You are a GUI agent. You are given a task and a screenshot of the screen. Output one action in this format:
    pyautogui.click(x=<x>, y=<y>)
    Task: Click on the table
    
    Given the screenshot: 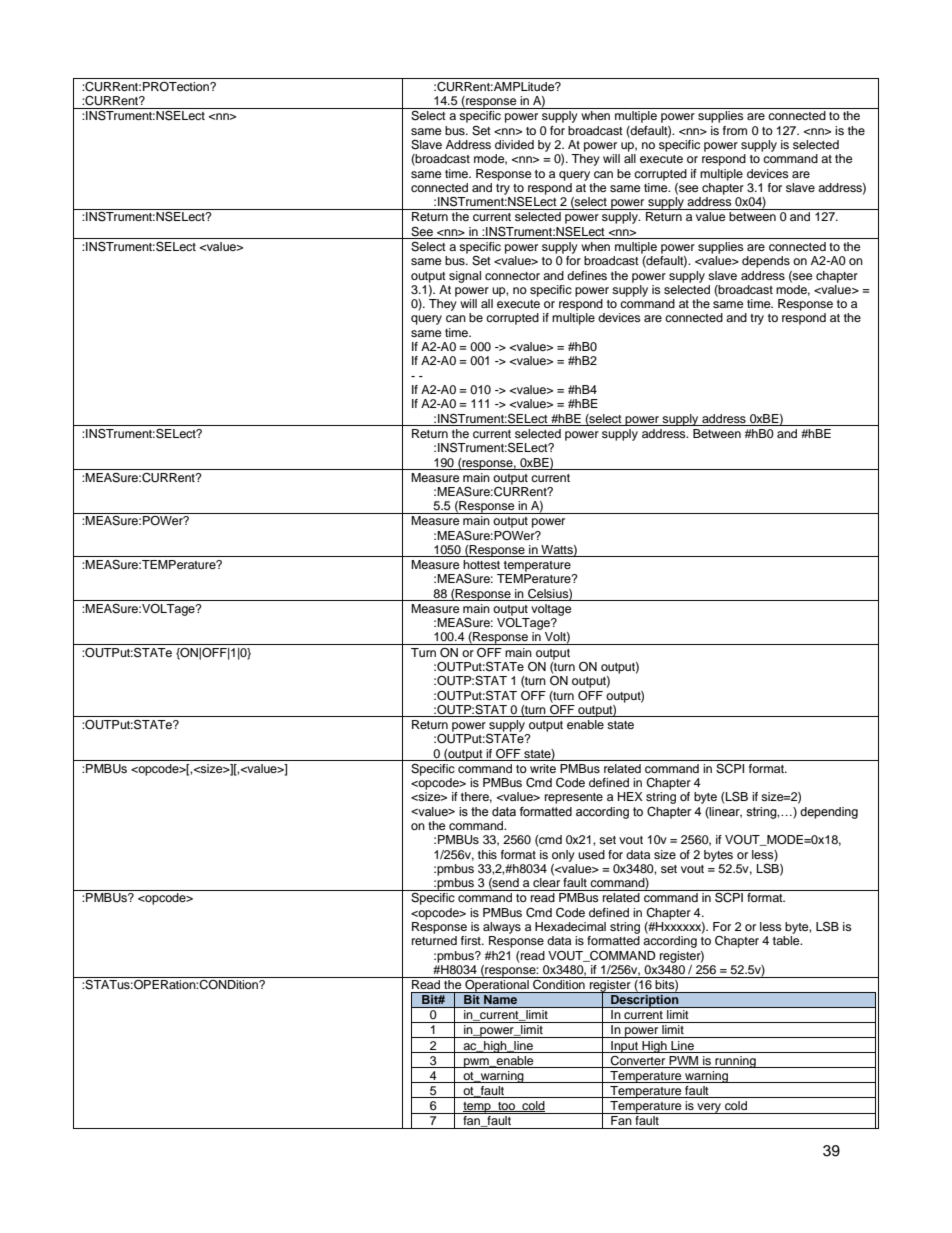 What is the action you would take?
    pyautogui.click(x=787, y=940)
